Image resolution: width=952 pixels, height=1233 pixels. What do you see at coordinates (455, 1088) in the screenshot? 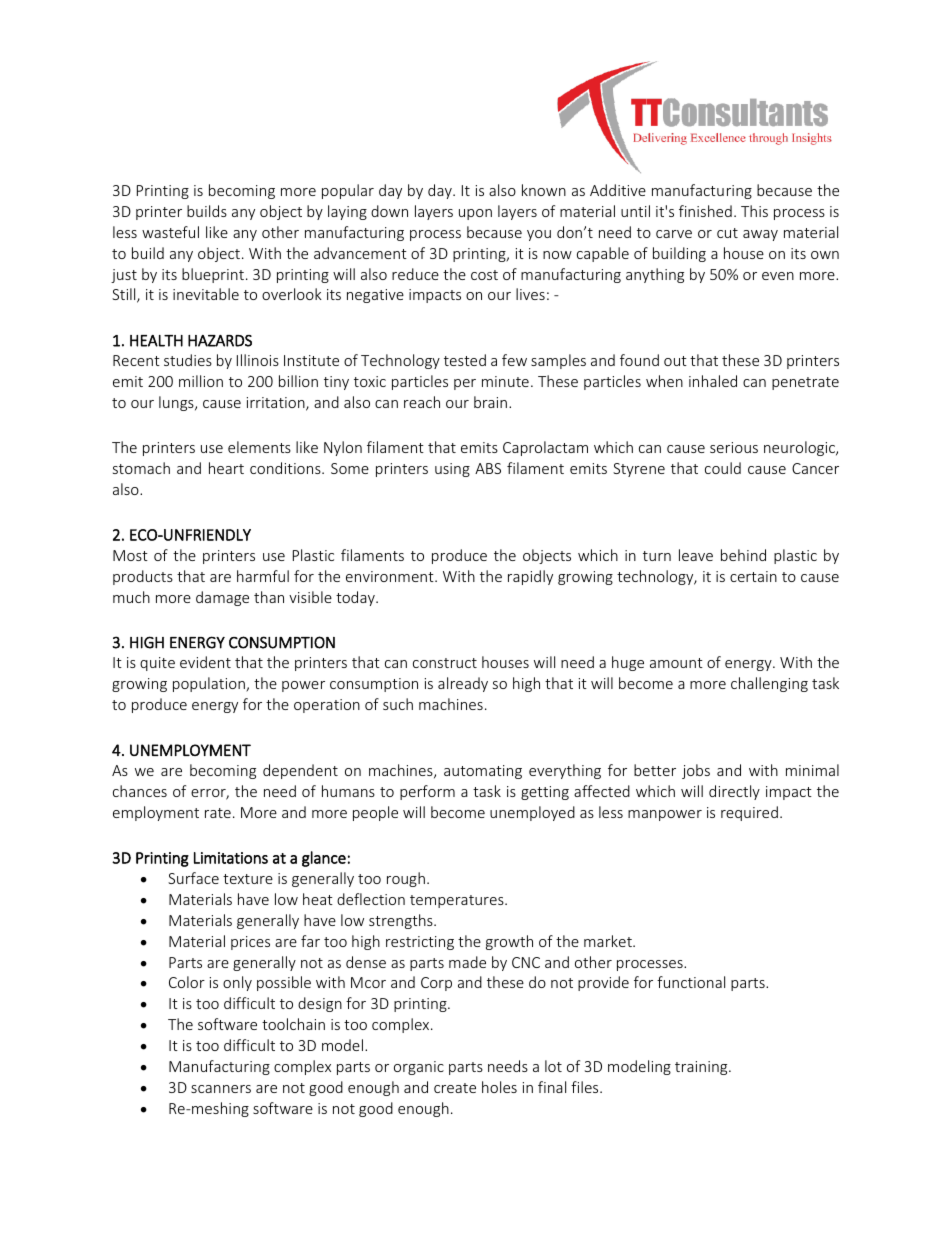
I see `create` at bounding box center [455, 1088].
